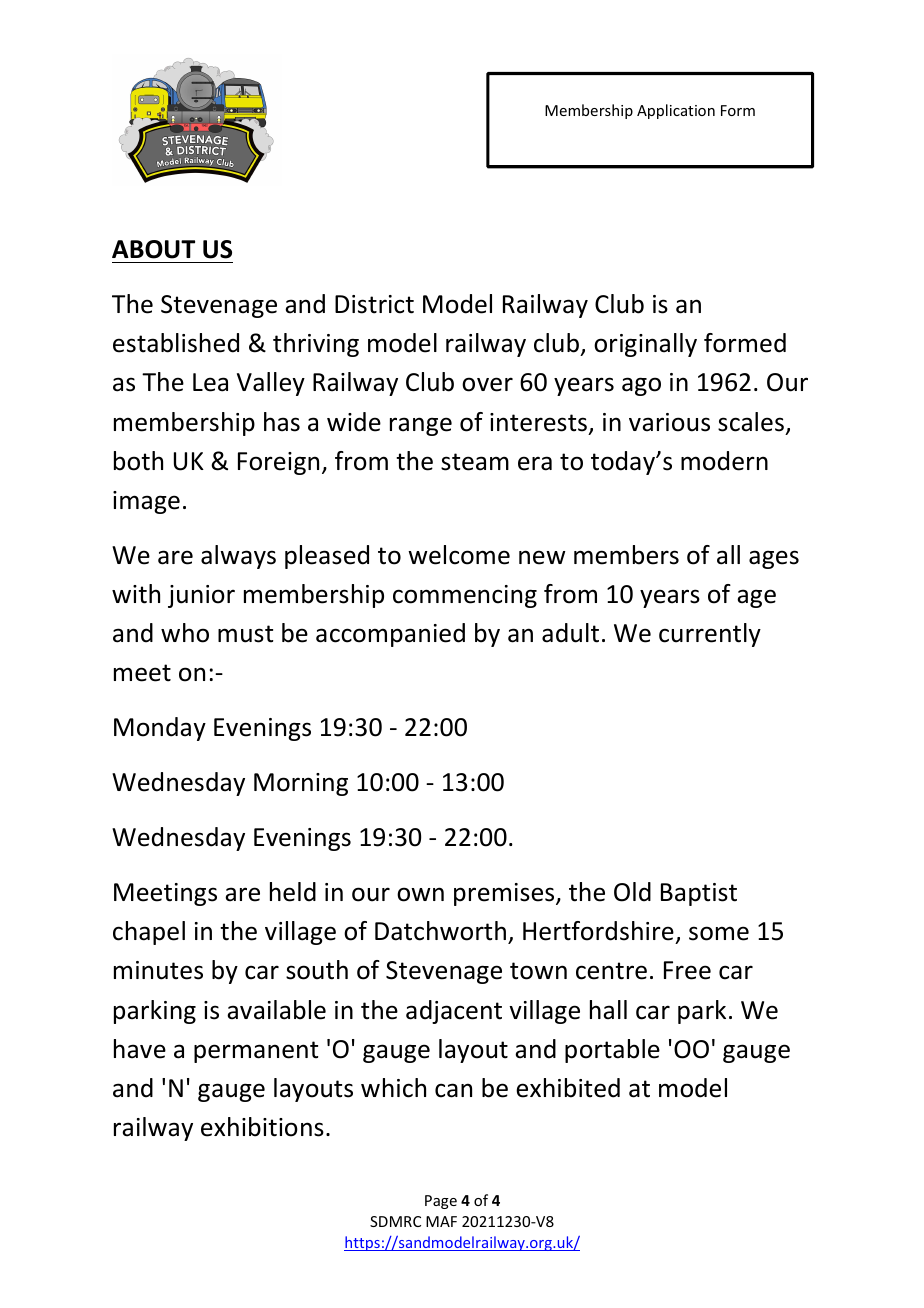 This document has height=1308, width=924. What do you see at coordinates (676, 111) in the document?
I see `Application` at bounding box center [676, 111].
